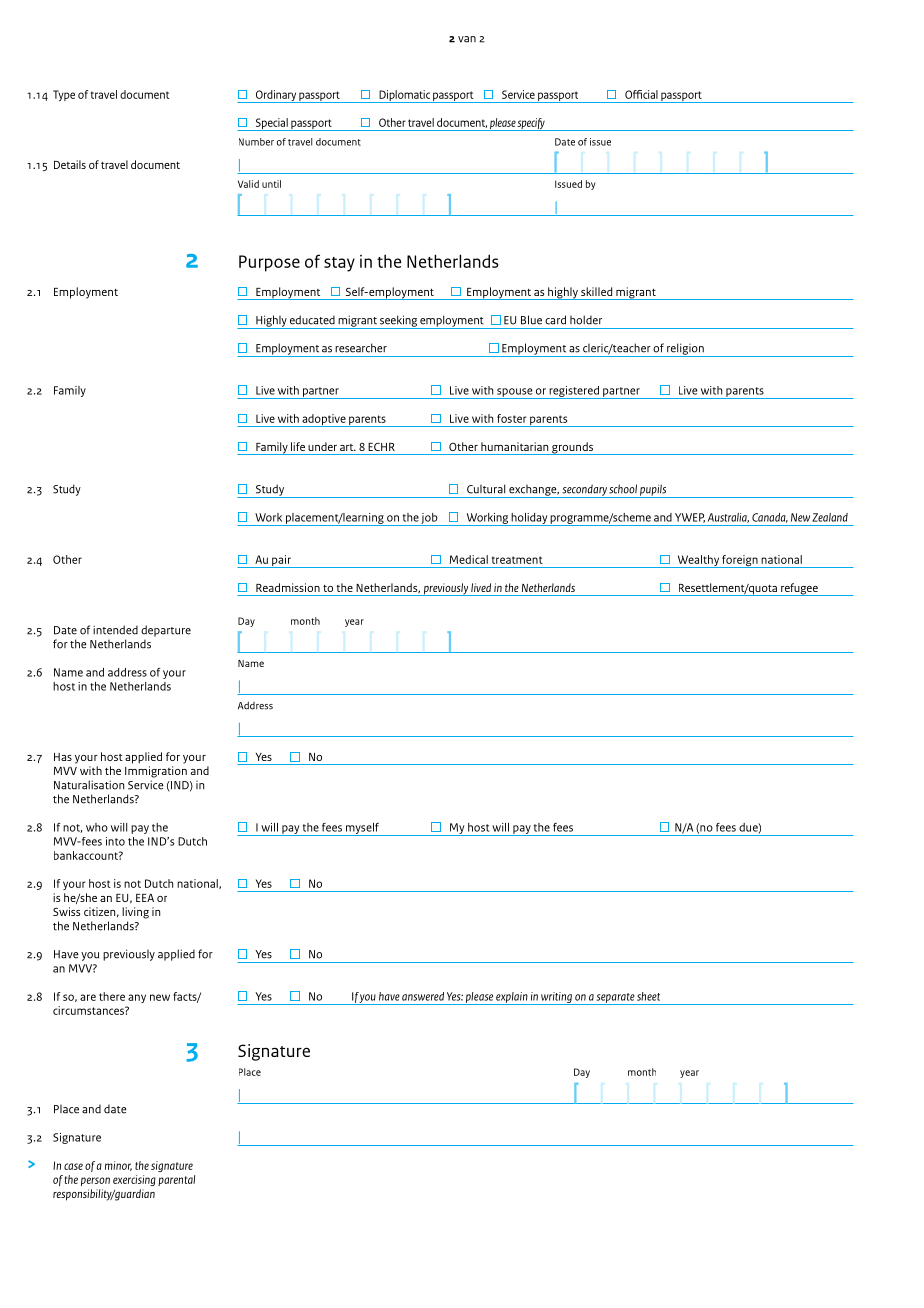  What do you see at coordinates (641, 94) in the image?
I see `Official` at bounding box center [641, 94].
